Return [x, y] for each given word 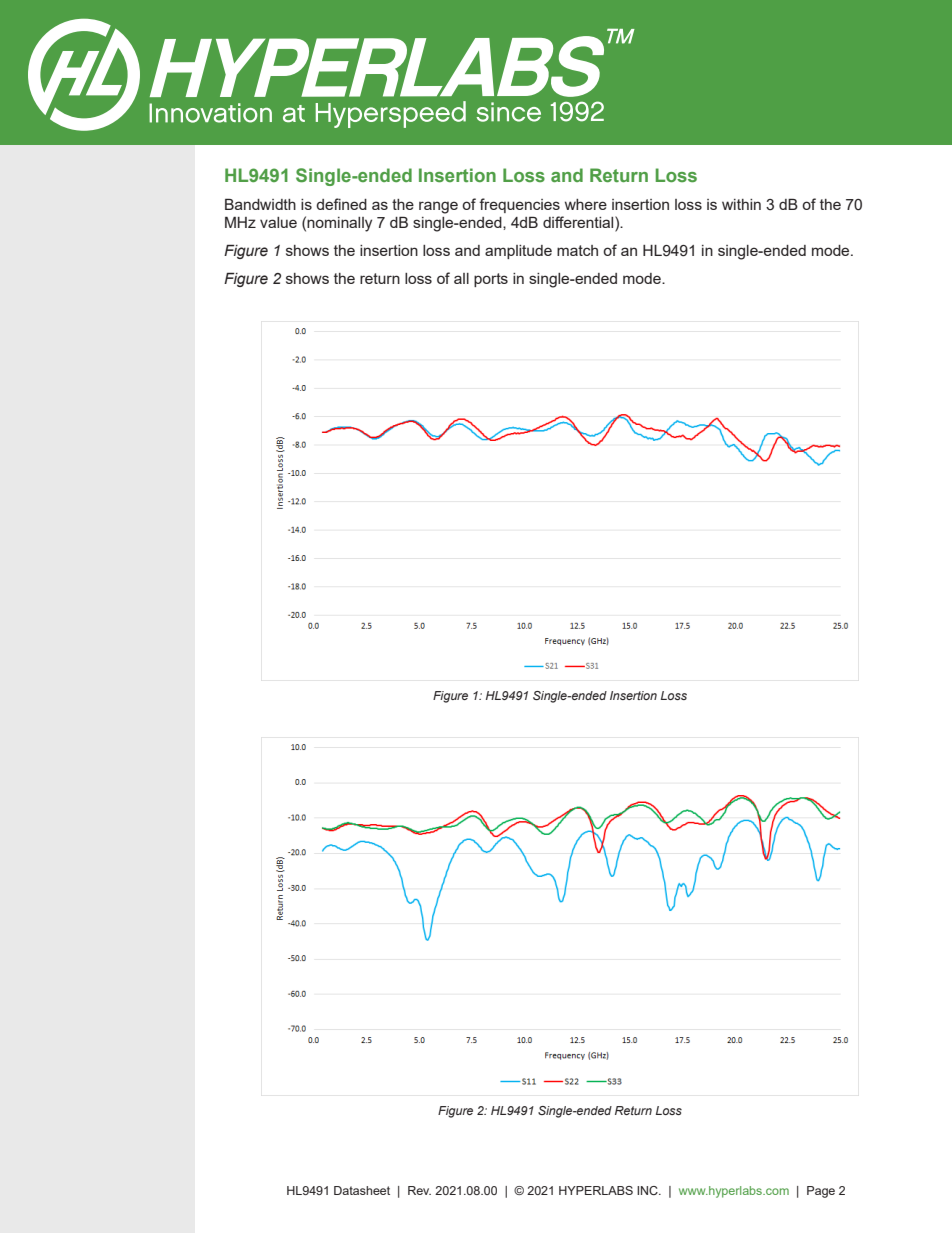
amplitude [518, 252]
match [577, 250]
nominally [339, 224]
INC [648, 1190]
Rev [419, 1190]
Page [821, 1192]
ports [491, 280]
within [741, 204]
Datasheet [362, 1190]
